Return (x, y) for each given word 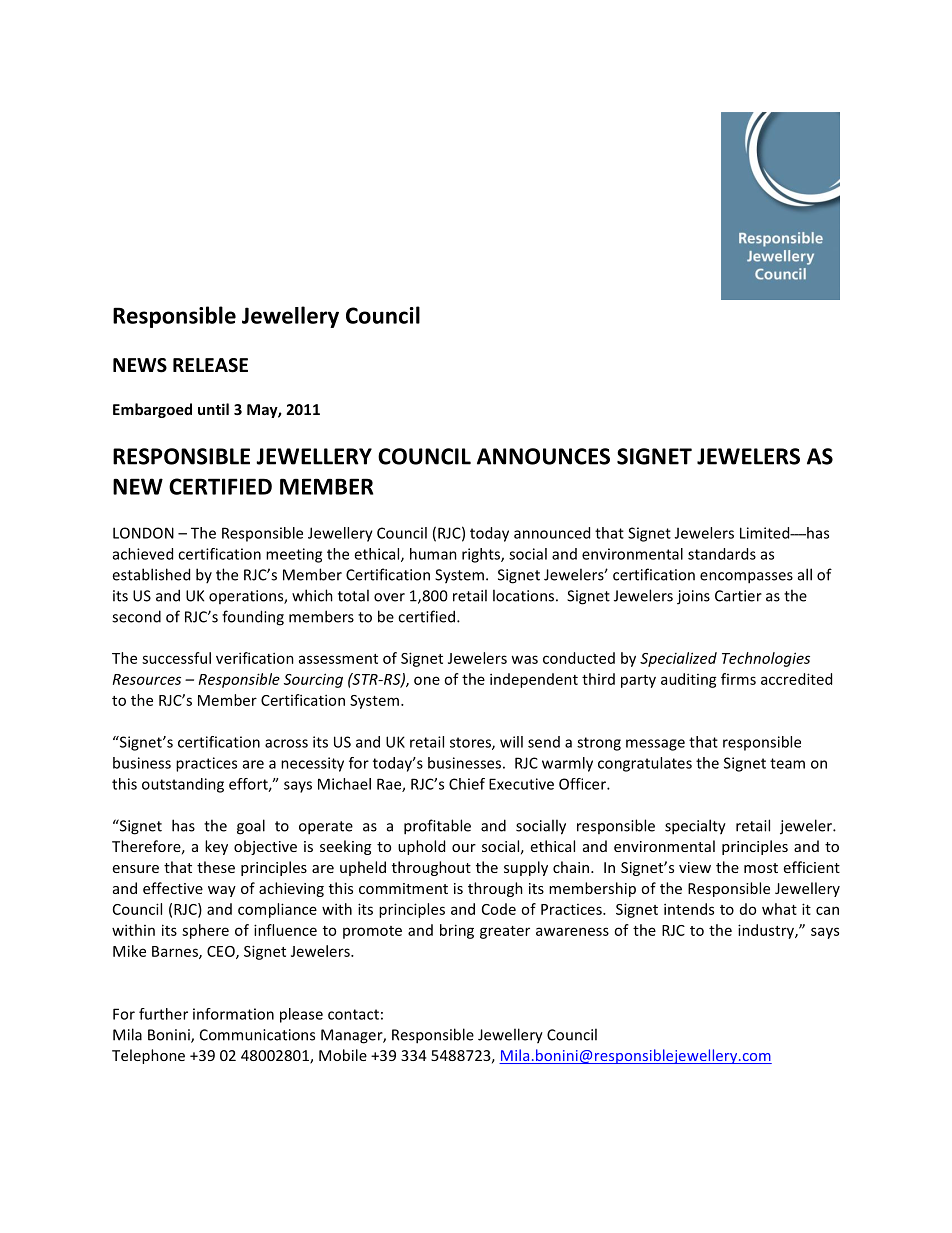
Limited (766, 533)
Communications (257, 1035)
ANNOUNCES (543, 456)
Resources (147, 679)
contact (353, 1014)
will (511, 742)
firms (738, 679)
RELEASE (210, 365)
